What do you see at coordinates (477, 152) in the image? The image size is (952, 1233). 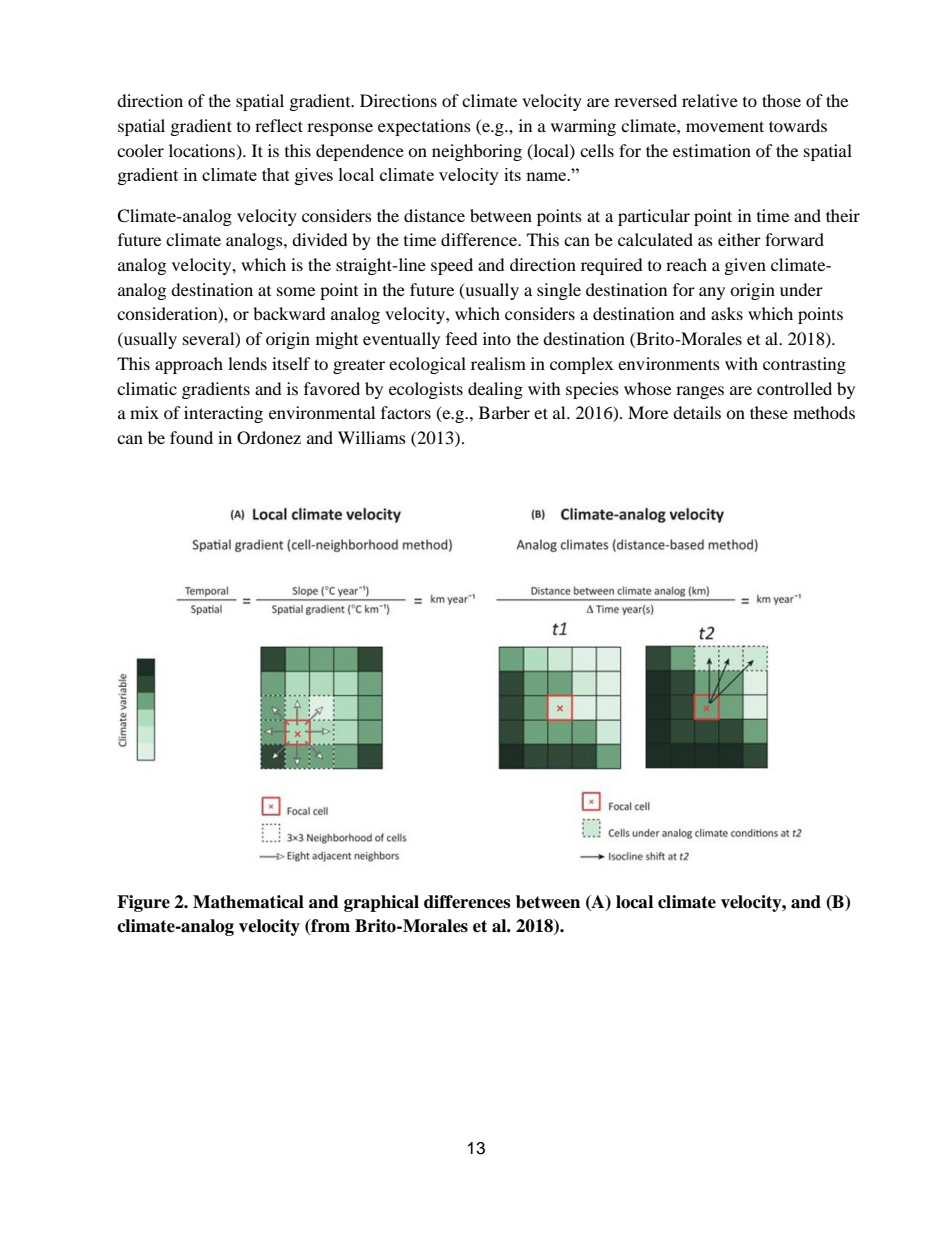 I see `neighboring` at bounding box center [477, 152].
